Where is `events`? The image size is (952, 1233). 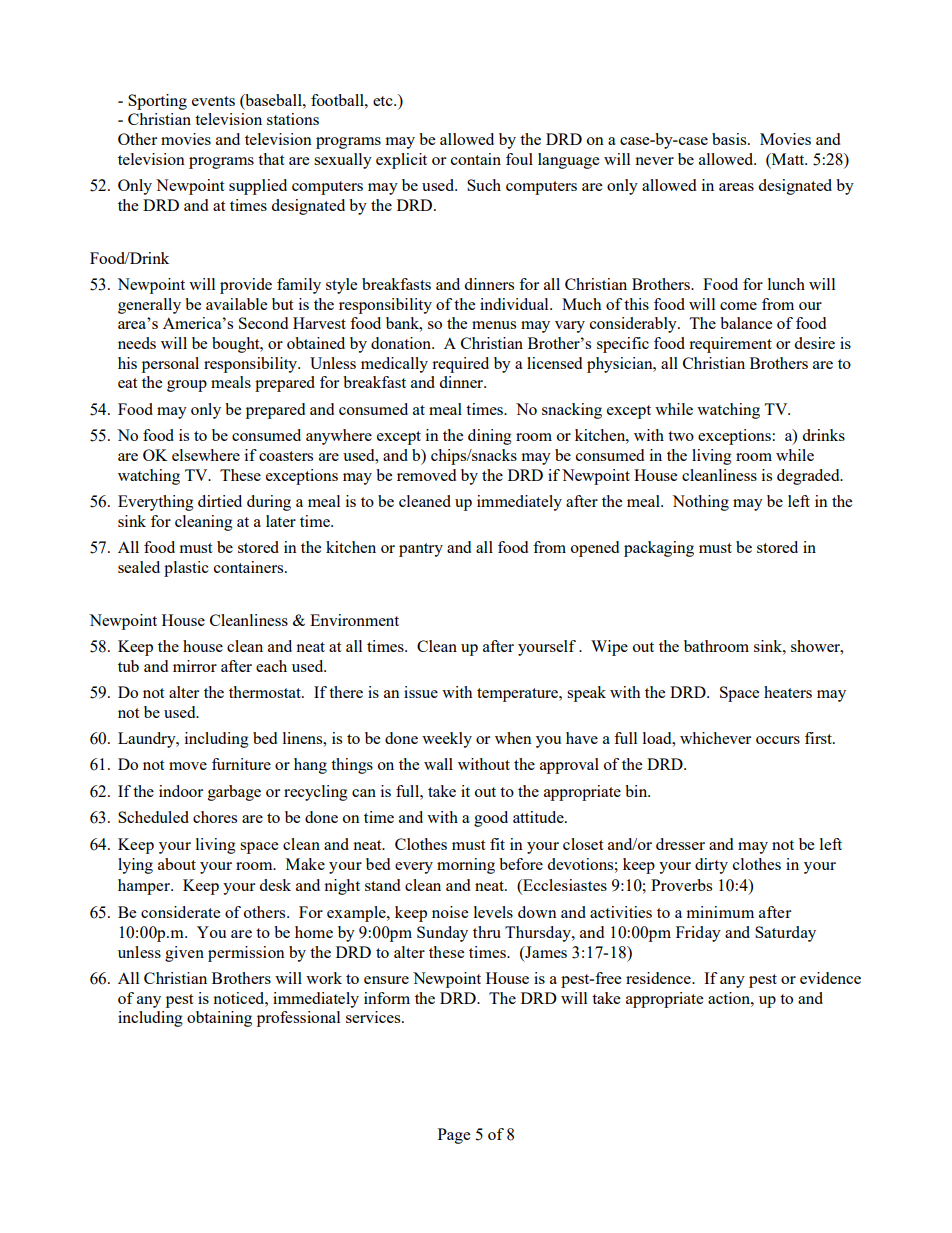
events is located at coordinates (213, 101).
